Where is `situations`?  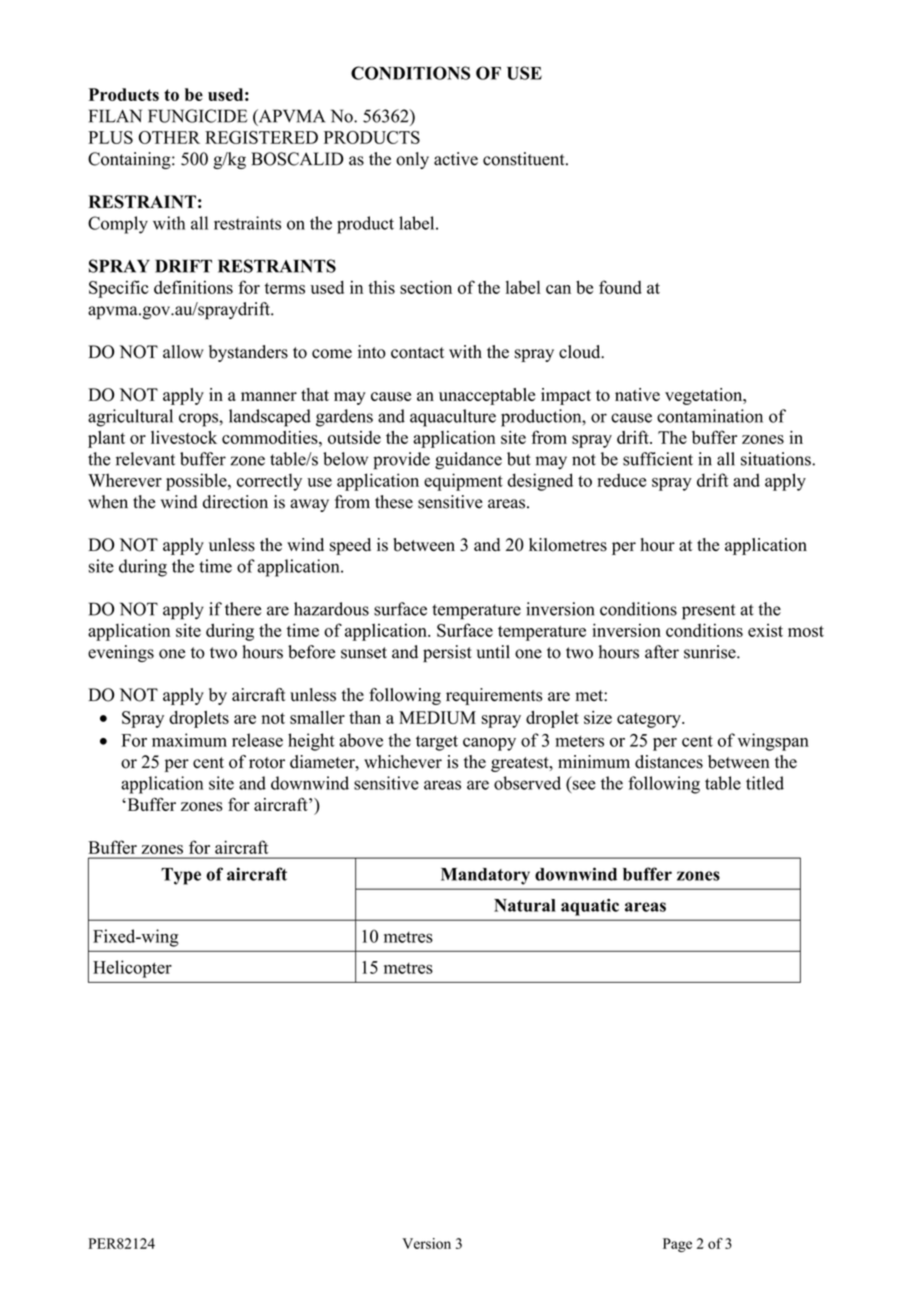
situations is located at coordinates (777, 459).
